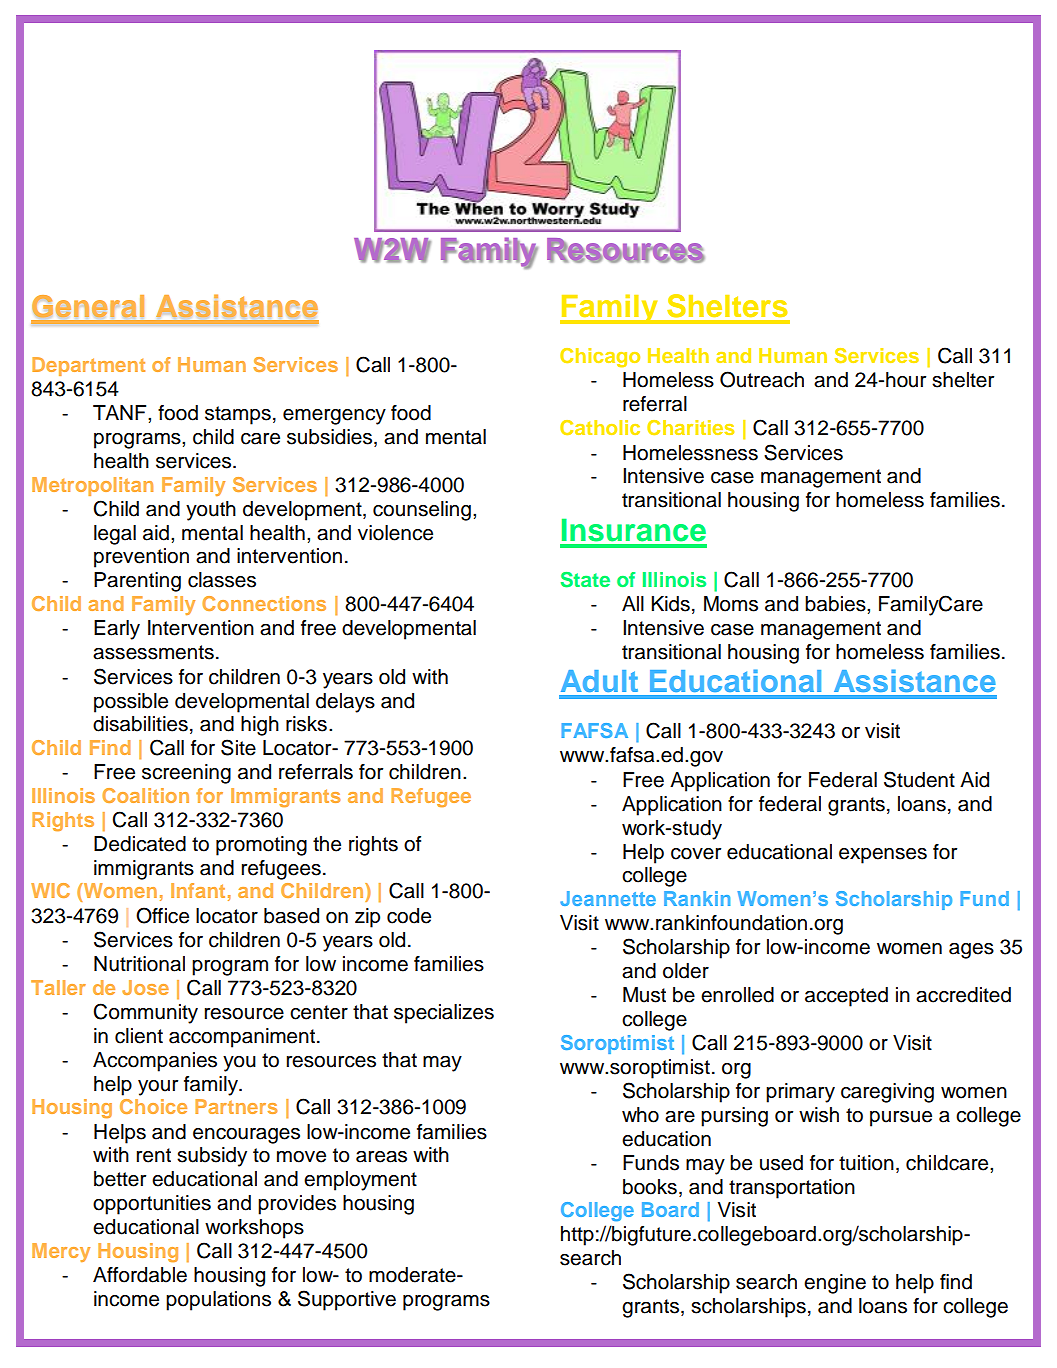 The height and width of the page is (1368, 1057). Describe the element at coordinates (762, 379) in the page. I see `Outreach` at that location.
